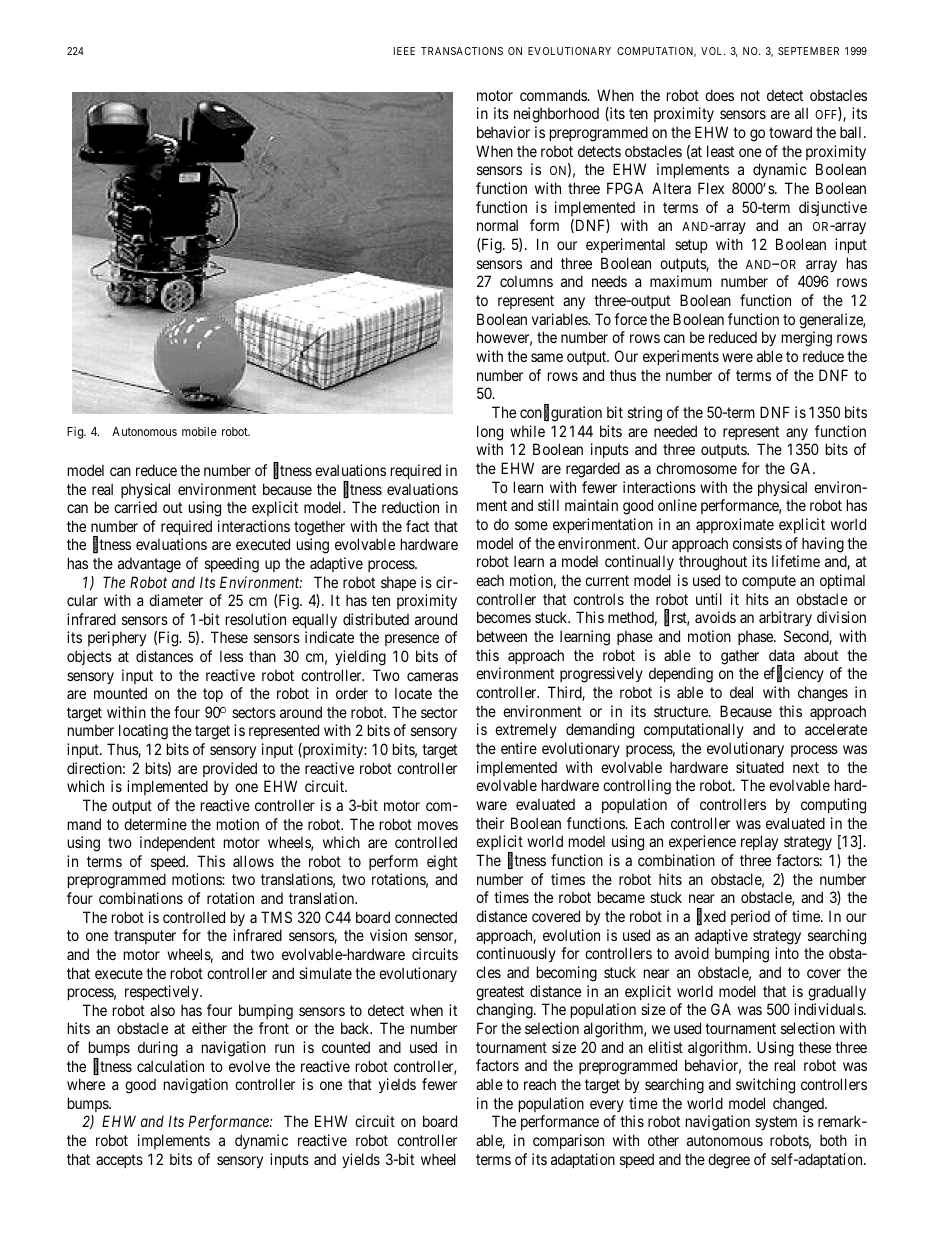  I want to click on IEEE, so click(404, 51).
